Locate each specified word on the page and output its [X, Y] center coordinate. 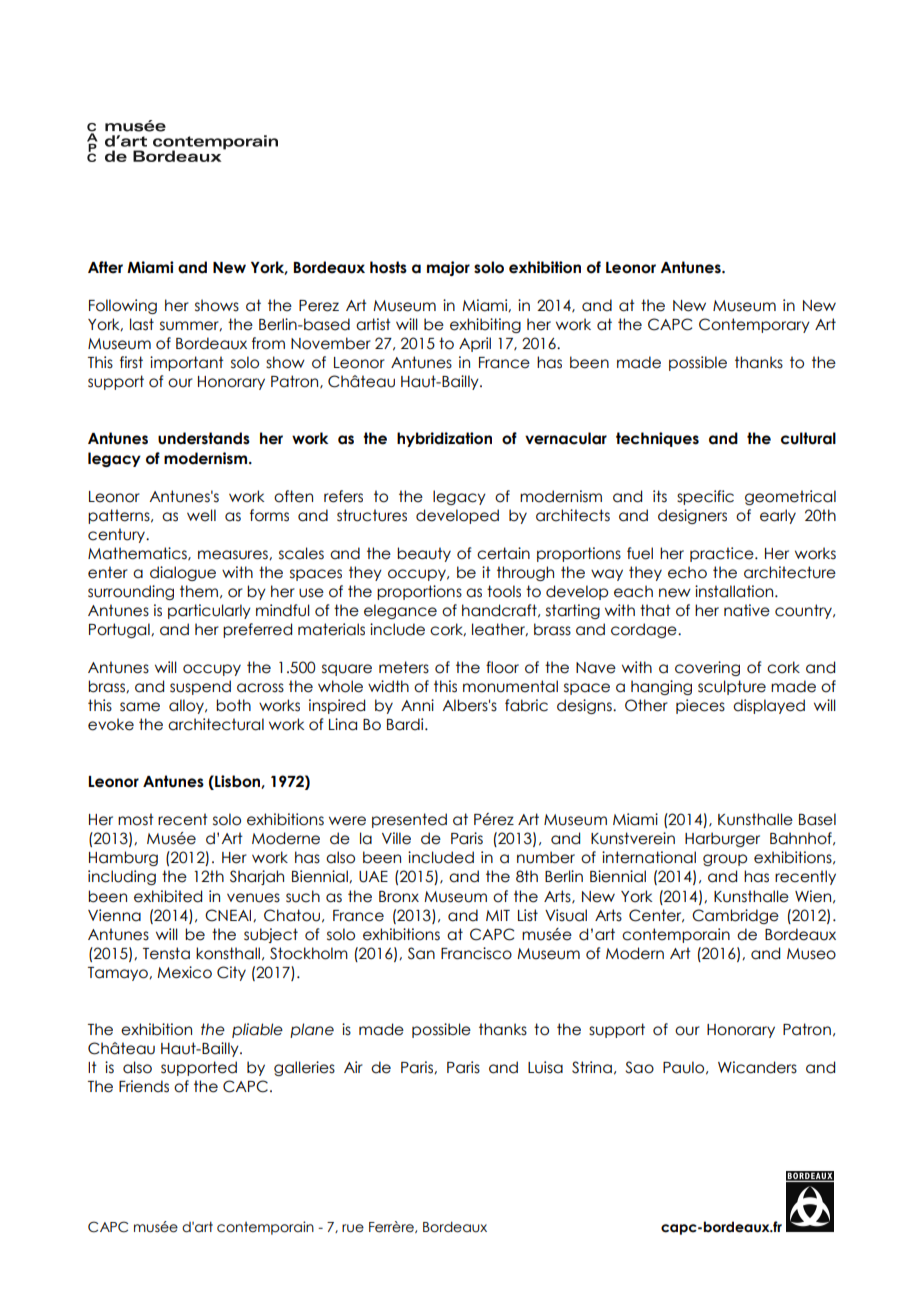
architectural [216, 724]
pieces [700, 706]
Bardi [406, 724]
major [448, 268]
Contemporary [754, 325]
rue [353, 1228]
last [142, 324]
